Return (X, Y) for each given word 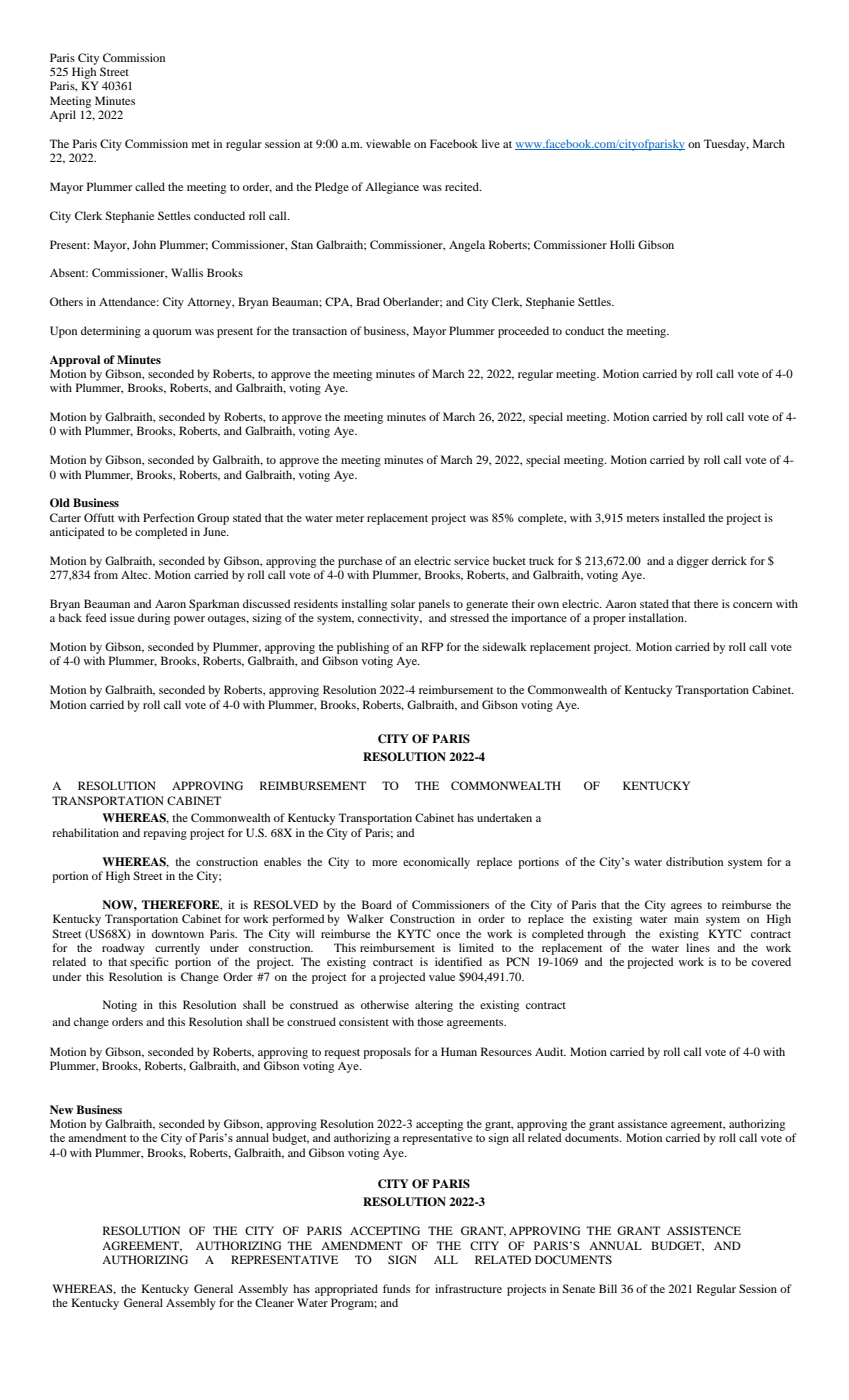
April (63, 116)
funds (396, 1288)
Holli (622, 244)
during (154, 619)
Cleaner (274, 1302)
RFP (432, 646)
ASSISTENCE (704, 1230)
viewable (388, 143)
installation (657, 617)
